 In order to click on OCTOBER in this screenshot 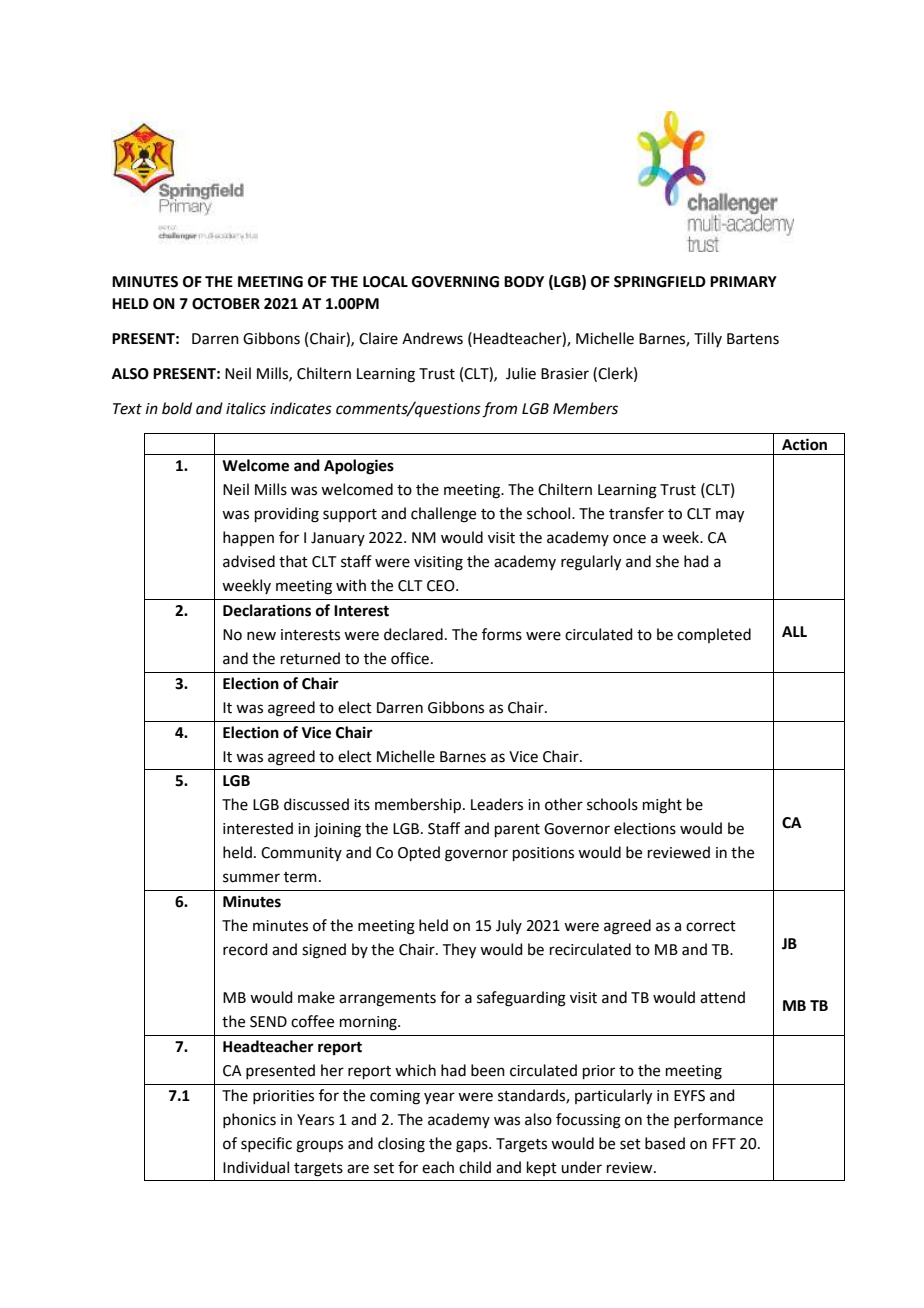, I will do `click(226, 304)`.
